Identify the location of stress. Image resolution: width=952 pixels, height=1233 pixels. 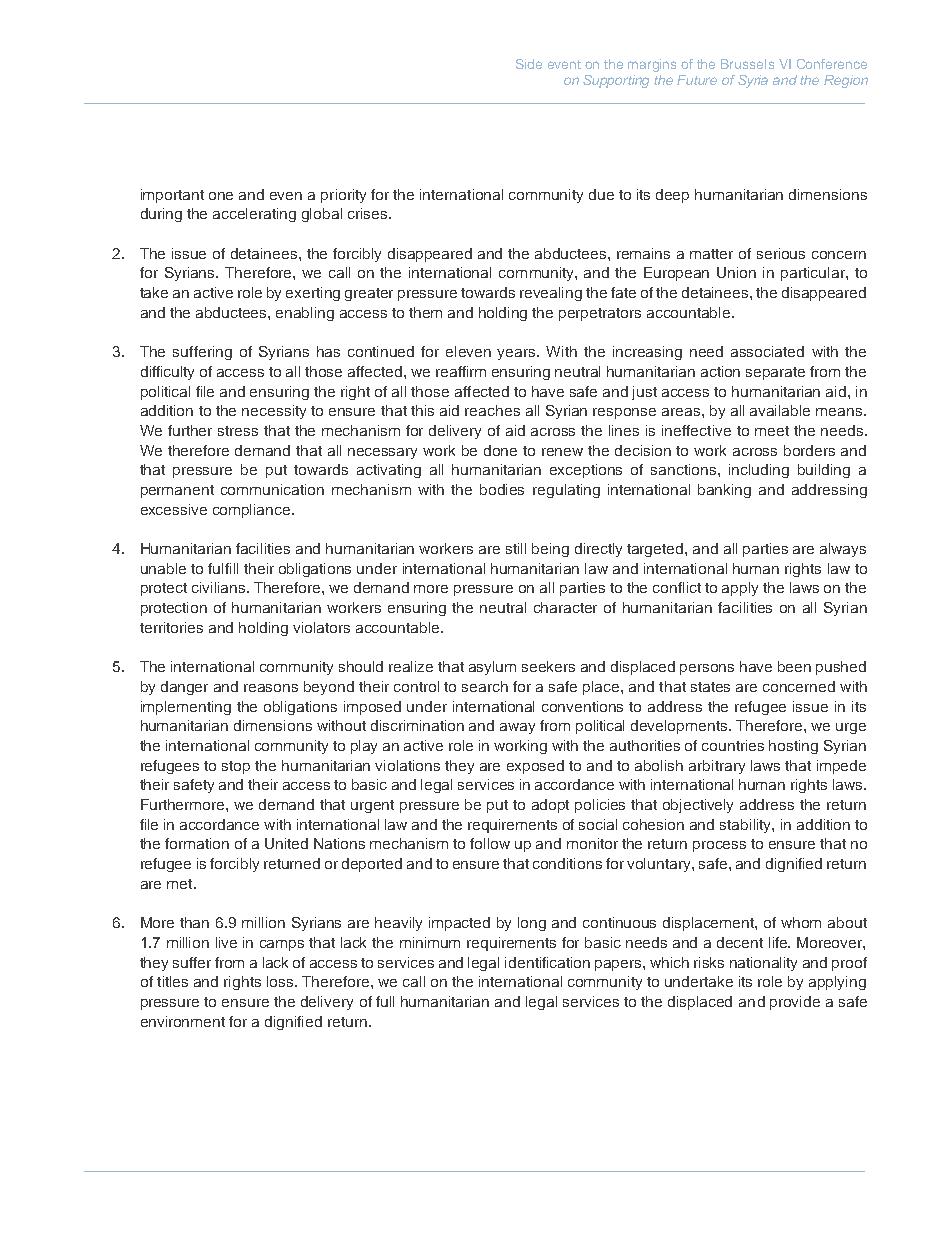
(238, 431).
